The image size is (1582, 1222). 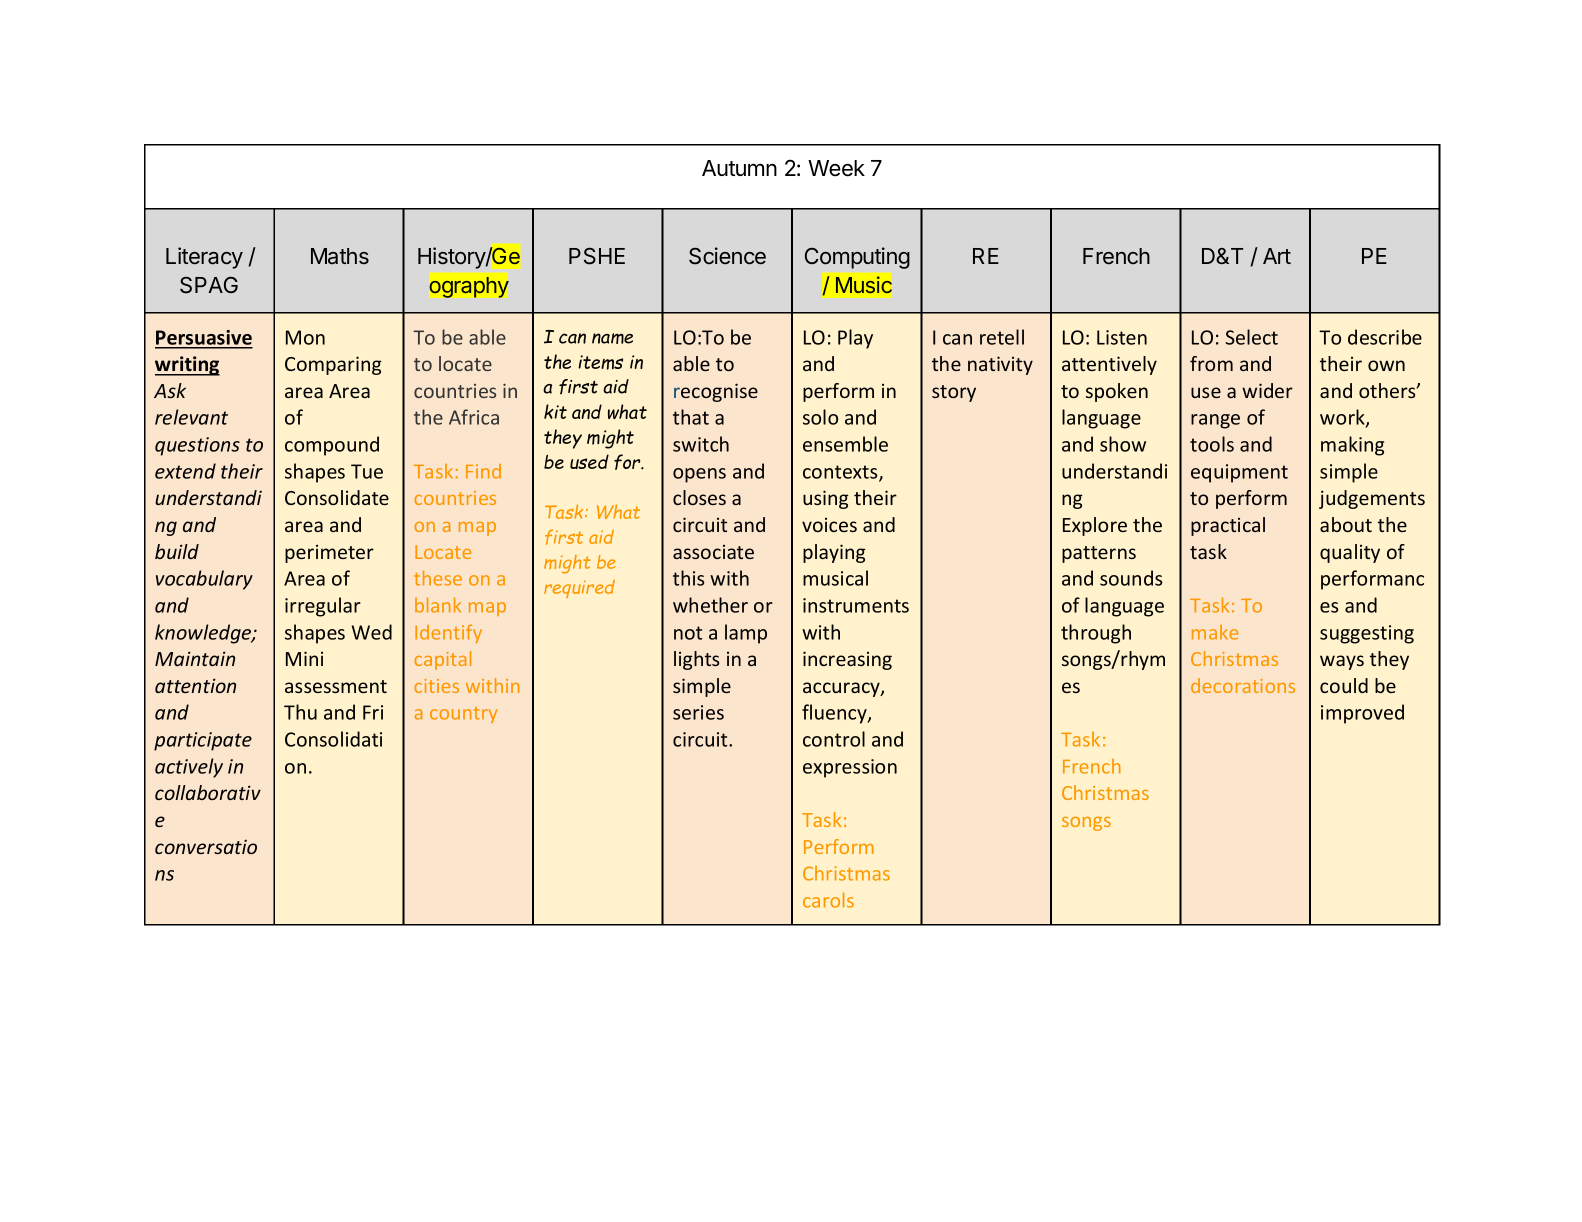 What do you see at coordinates (340, 256) in the screenshot?
I see `Maths` at bounding box center [340, 256].
